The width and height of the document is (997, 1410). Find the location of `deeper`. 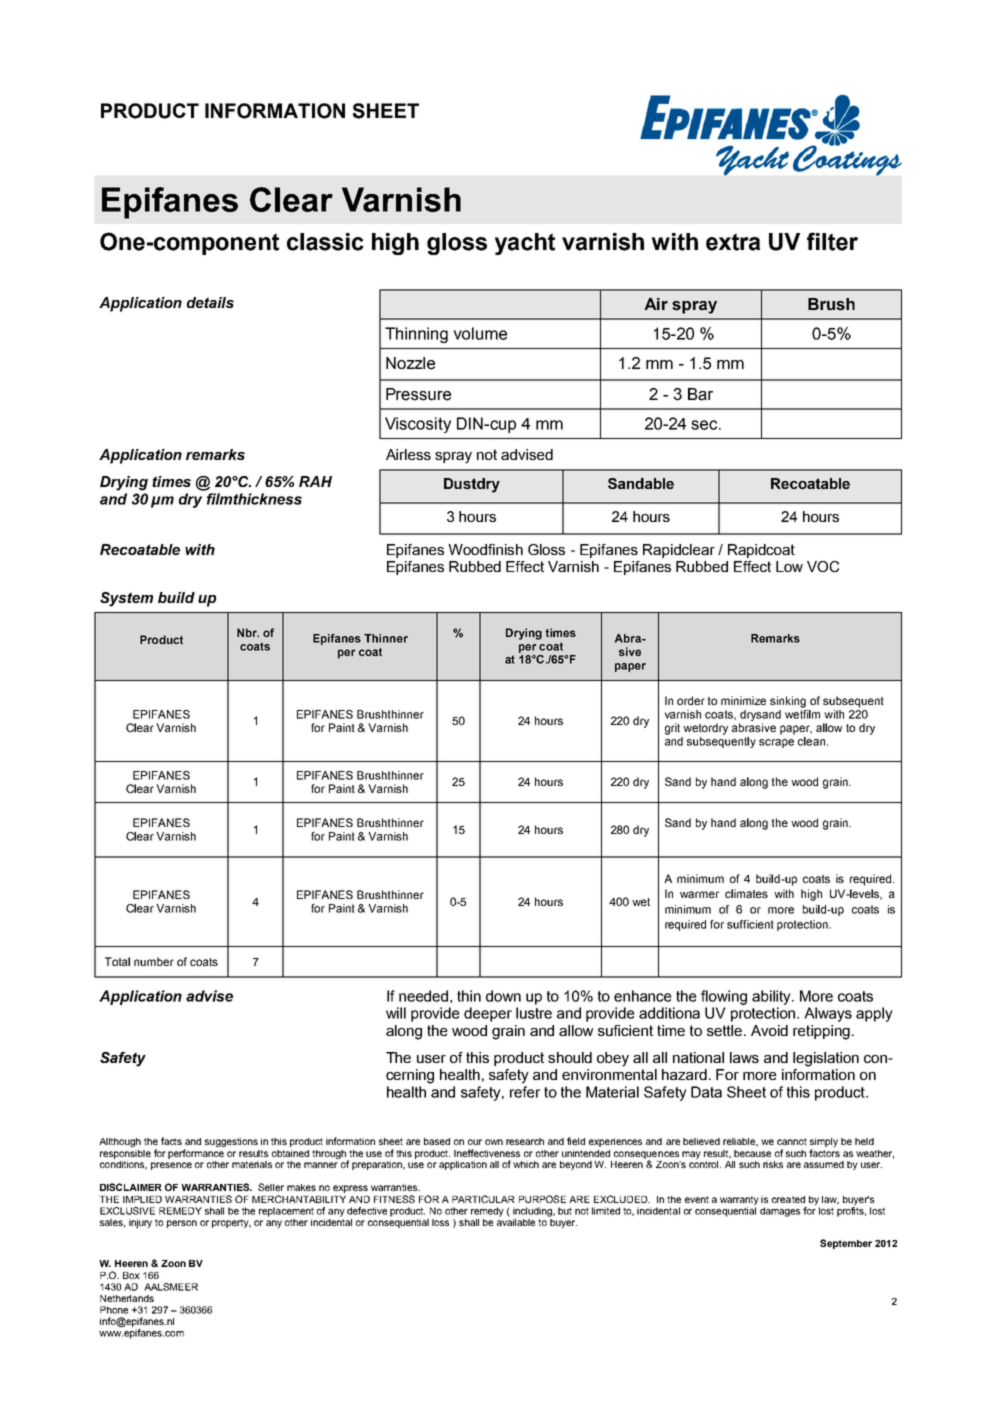

deeper is located at coordinates (488, 1014).
